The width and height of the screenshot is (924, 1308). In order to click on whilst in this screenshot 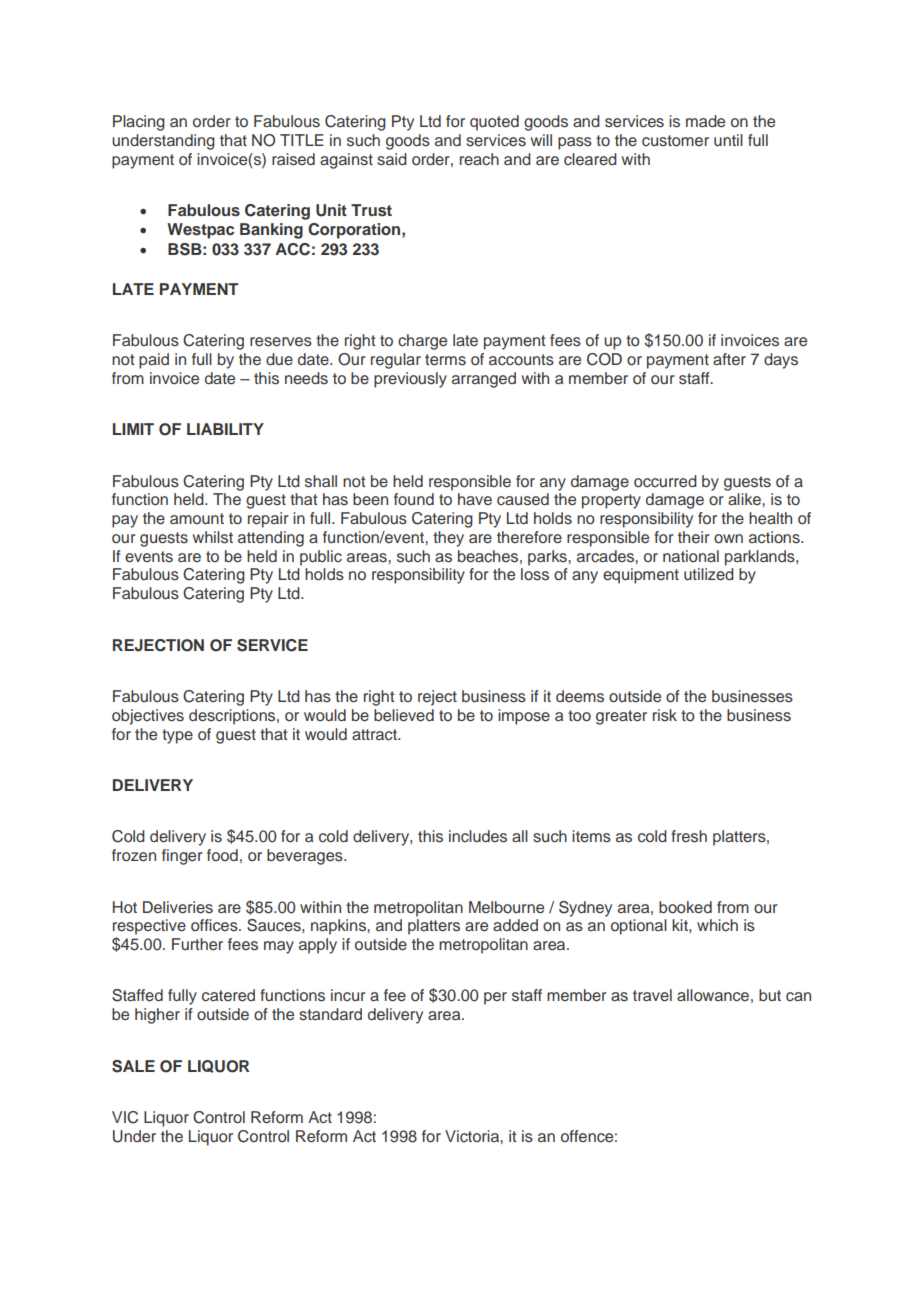, I will do `click(213, 537)`.
